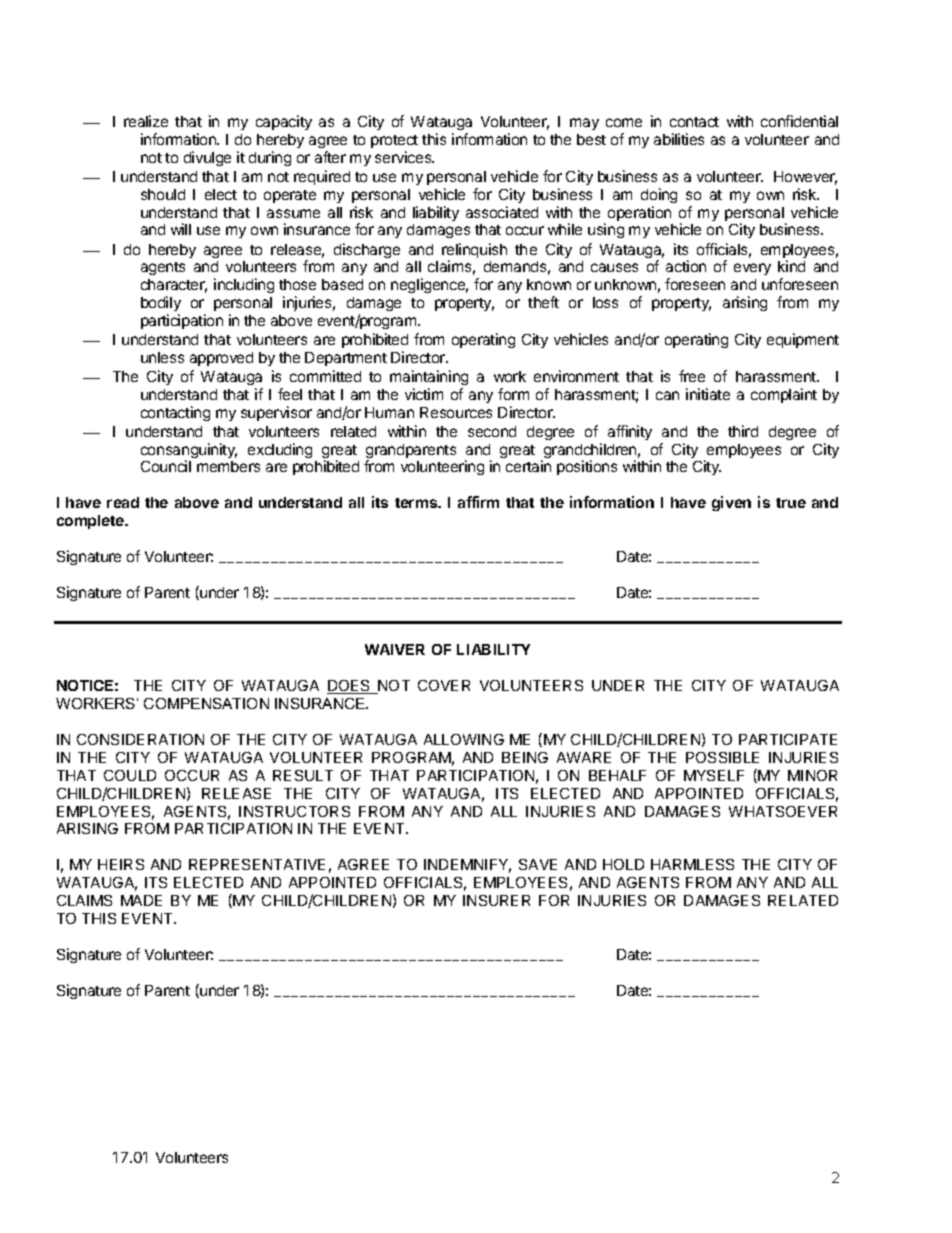  I want to click on initiate, so click(708, 394).
